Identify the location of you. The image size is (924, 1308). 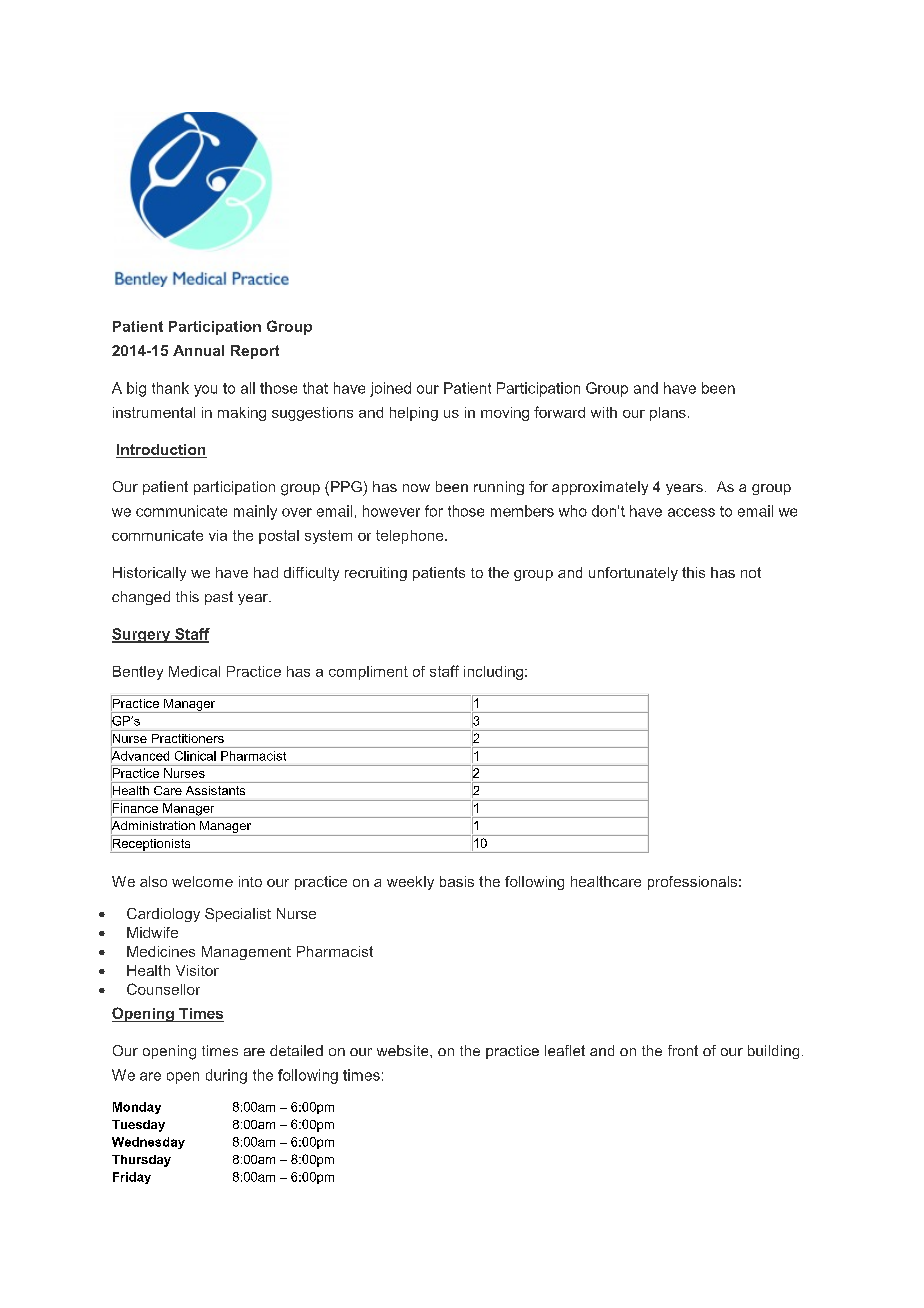
(205, 391).
